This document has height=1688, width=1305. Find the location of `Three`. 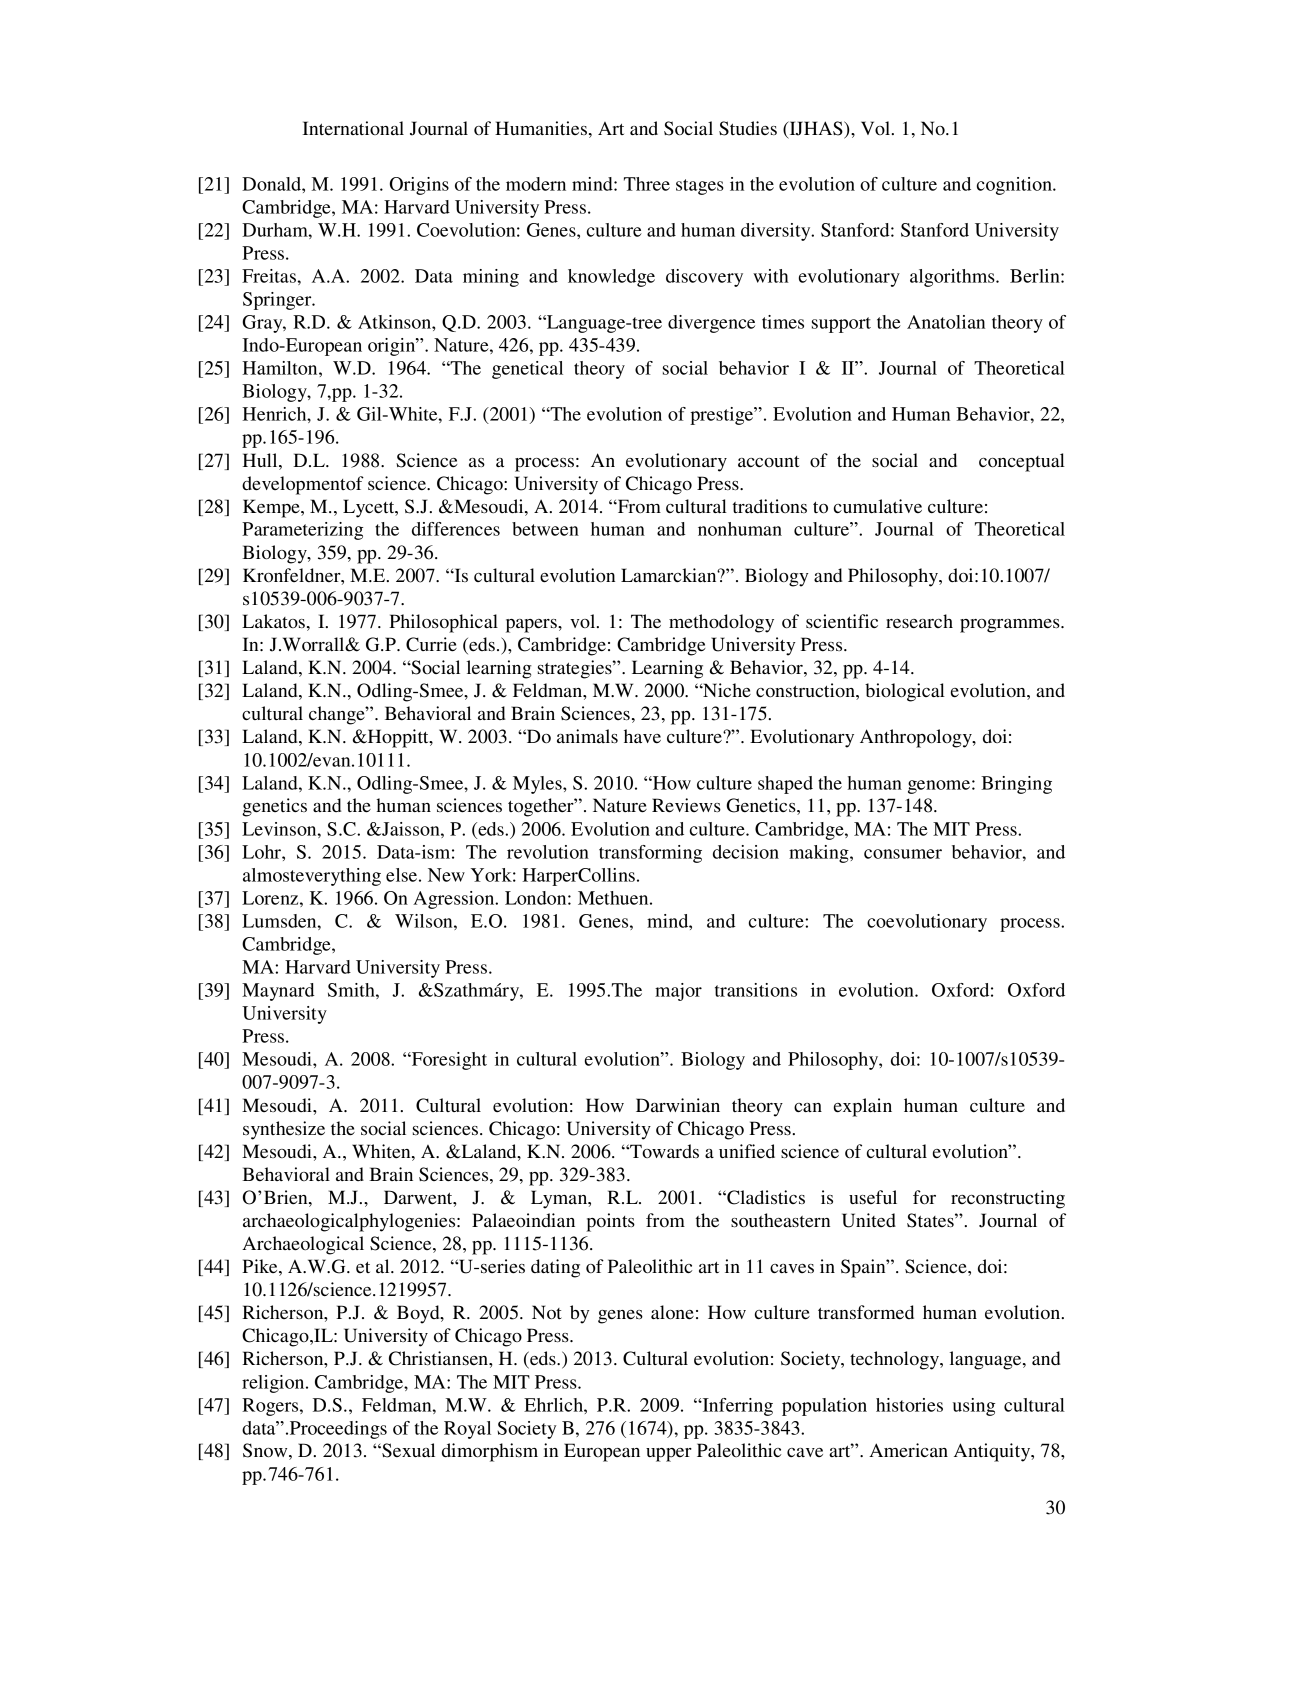

Three is located at coordinates (647, 184).
